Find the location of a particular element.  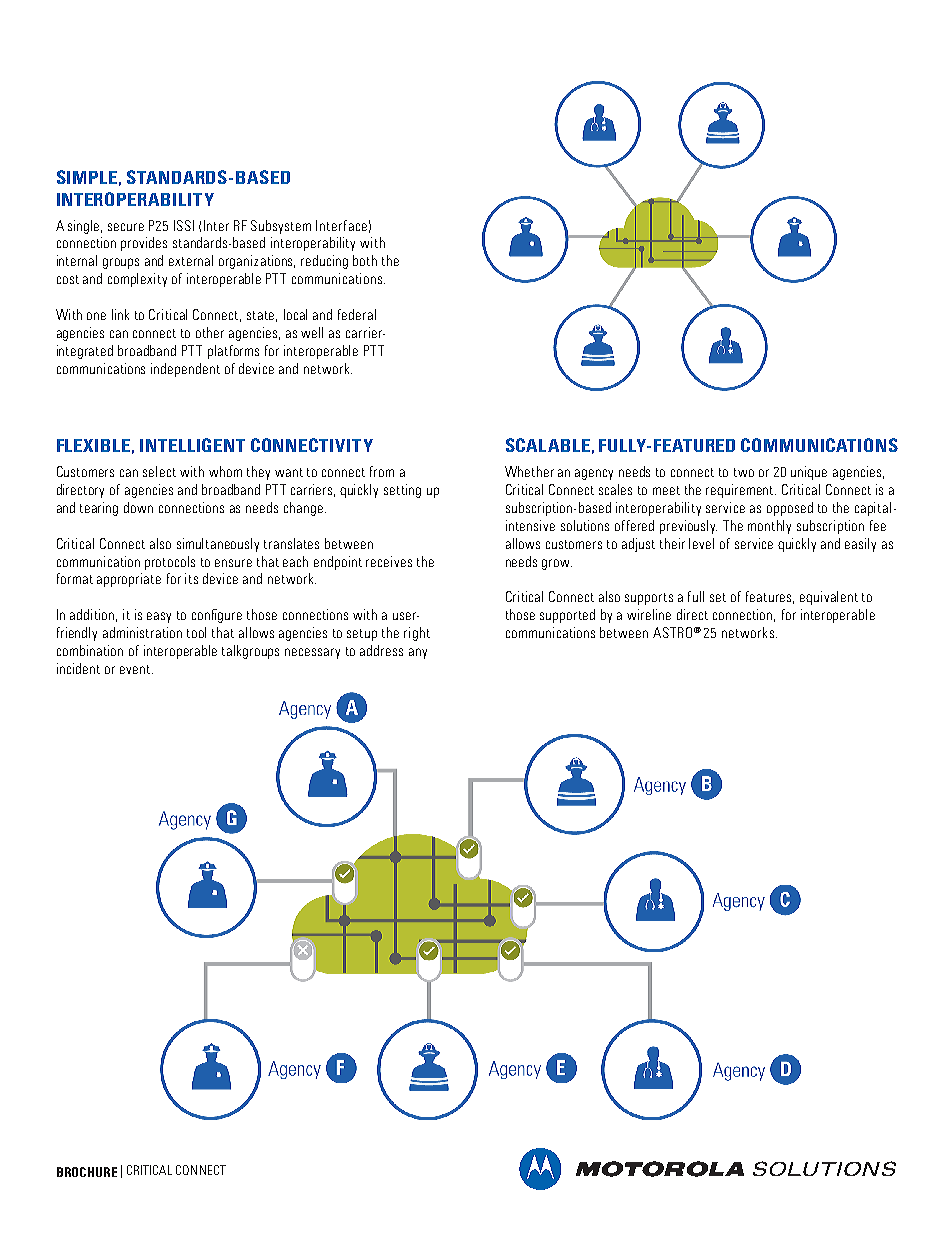

federal is located at coordinates (357, 314).
